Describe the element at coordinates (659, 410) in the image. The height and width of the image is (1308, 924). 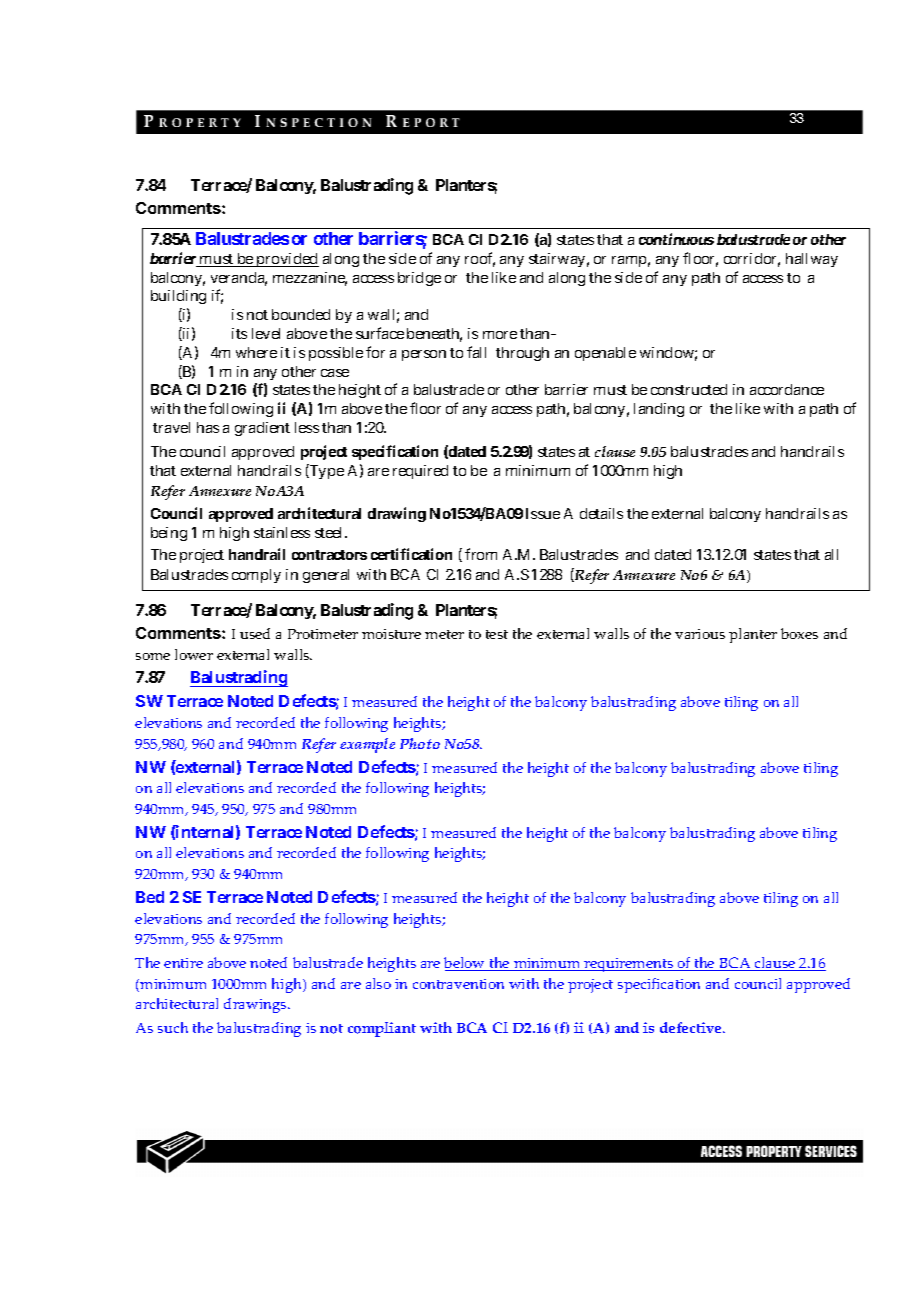
I see `landing` at that location.
